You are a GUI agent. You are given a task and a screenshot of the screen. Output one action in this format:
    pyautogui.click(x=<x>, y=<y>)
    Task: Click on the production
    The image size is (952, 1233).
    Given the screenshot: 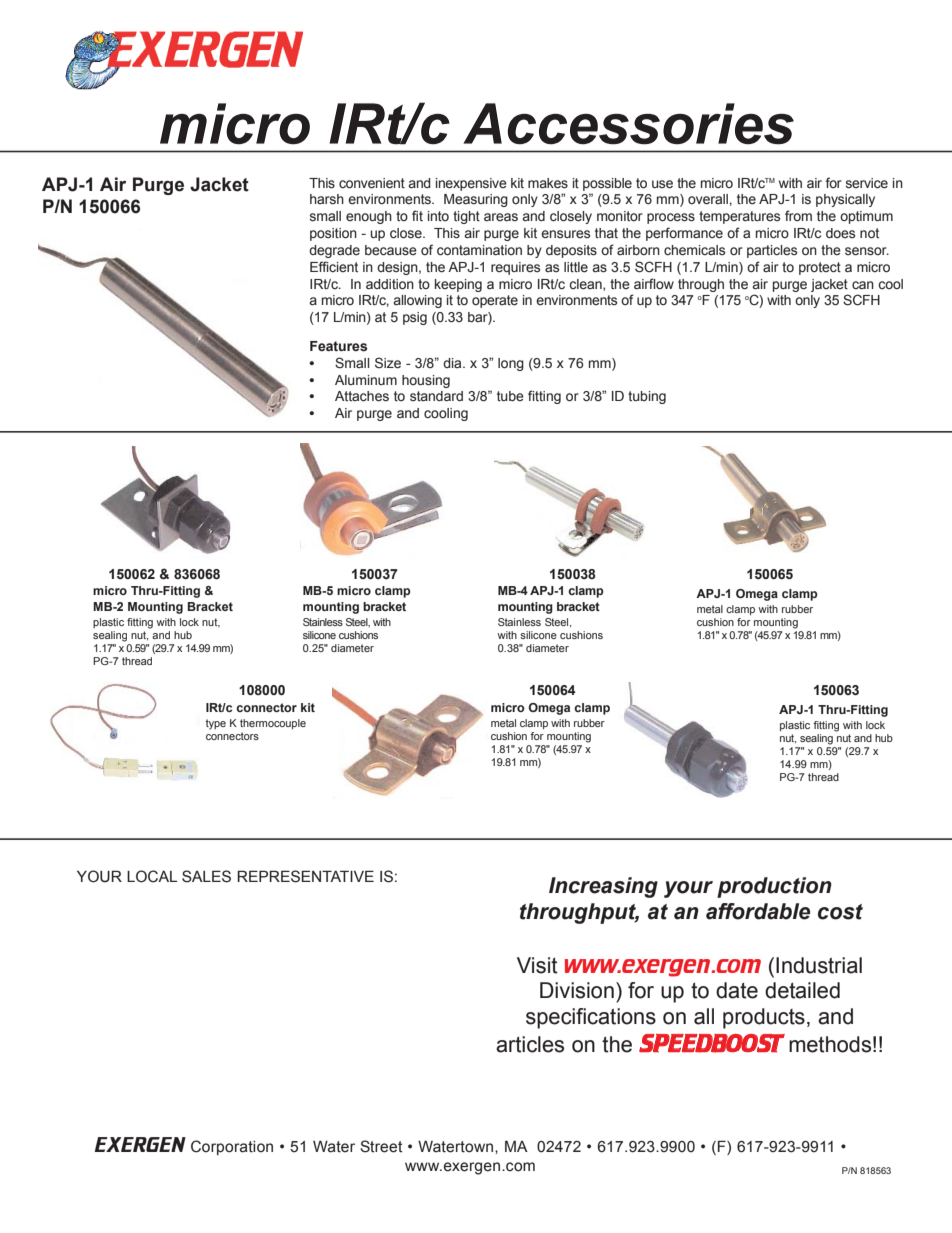 What is the action you would take?
    pyautogui.click(x=774, y=887)
